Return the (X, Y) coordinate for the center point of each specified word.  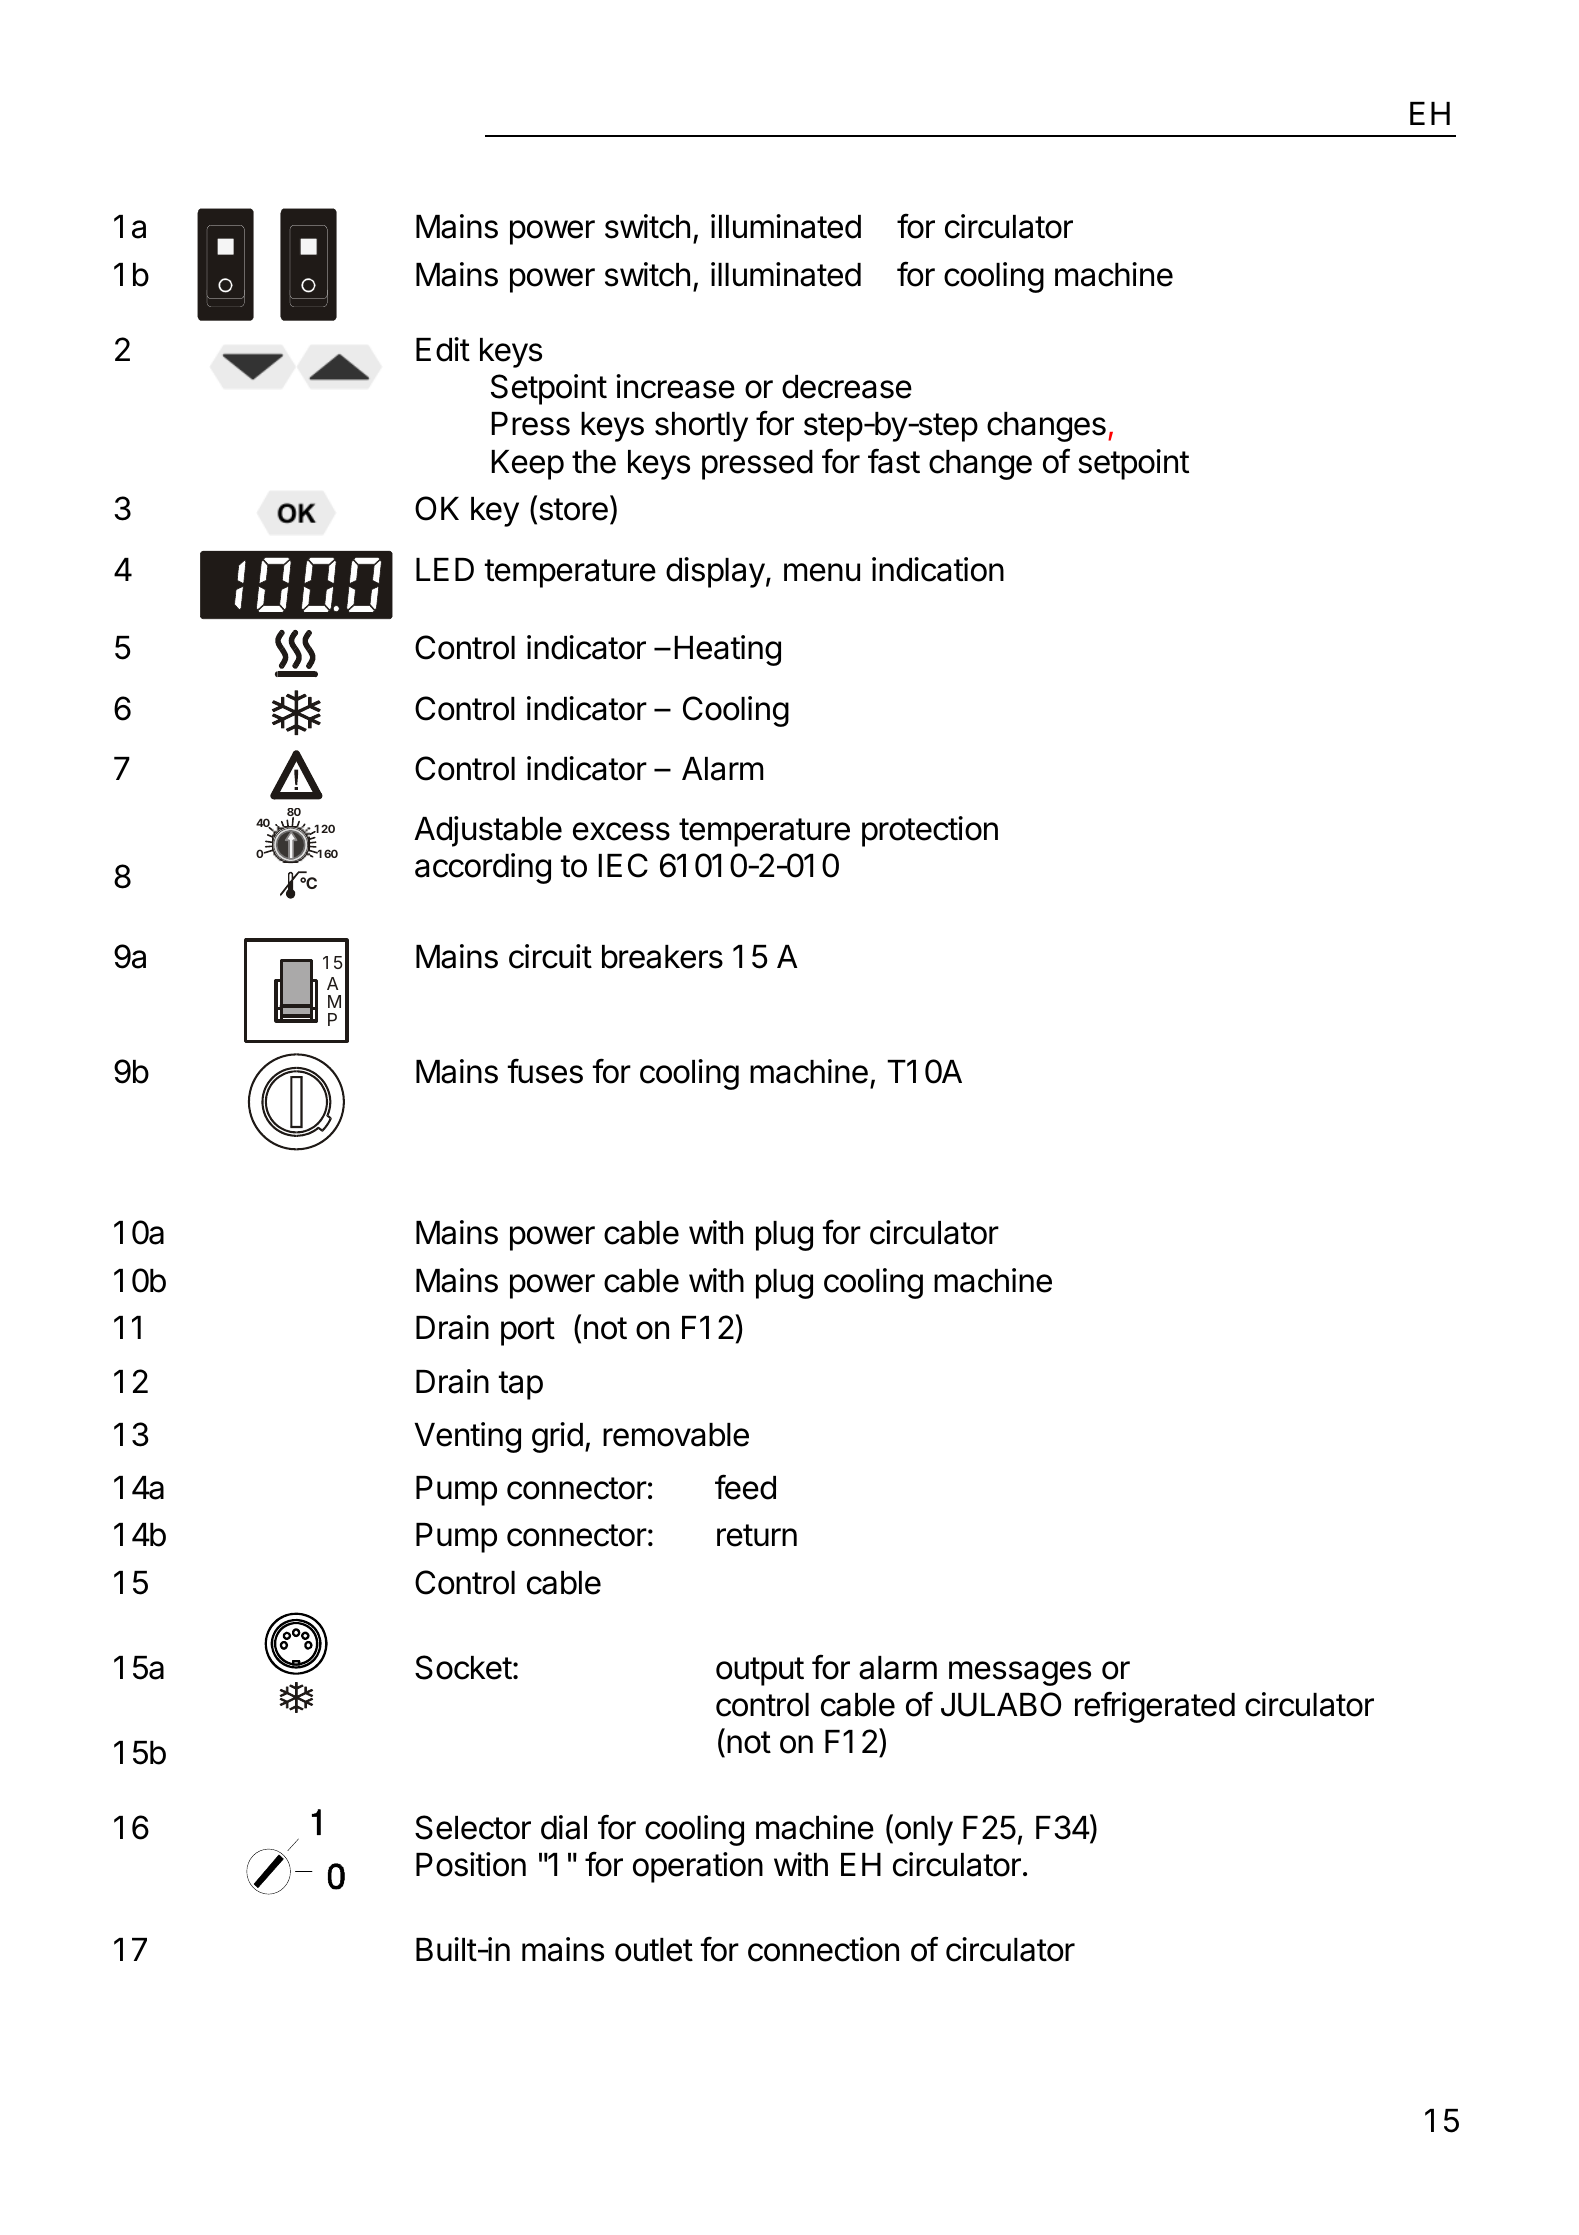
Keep (527, 465)
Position (471, 1864)
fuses (545, 1071)
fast (894, 461)
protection (930, 831)
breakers (662, 957)
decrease (847, 387)
